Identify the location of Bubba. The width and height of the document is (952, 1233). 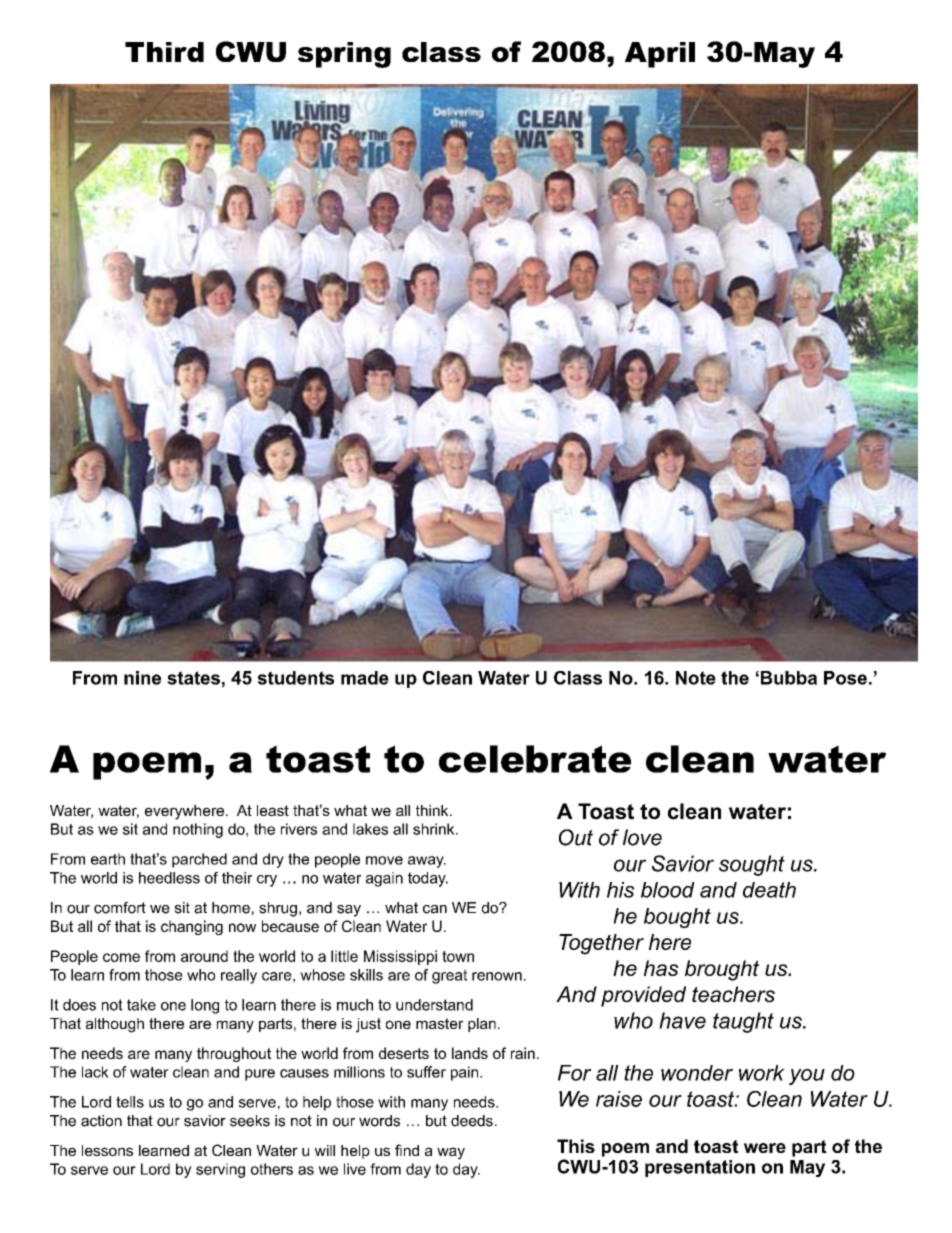
(789, 678).
